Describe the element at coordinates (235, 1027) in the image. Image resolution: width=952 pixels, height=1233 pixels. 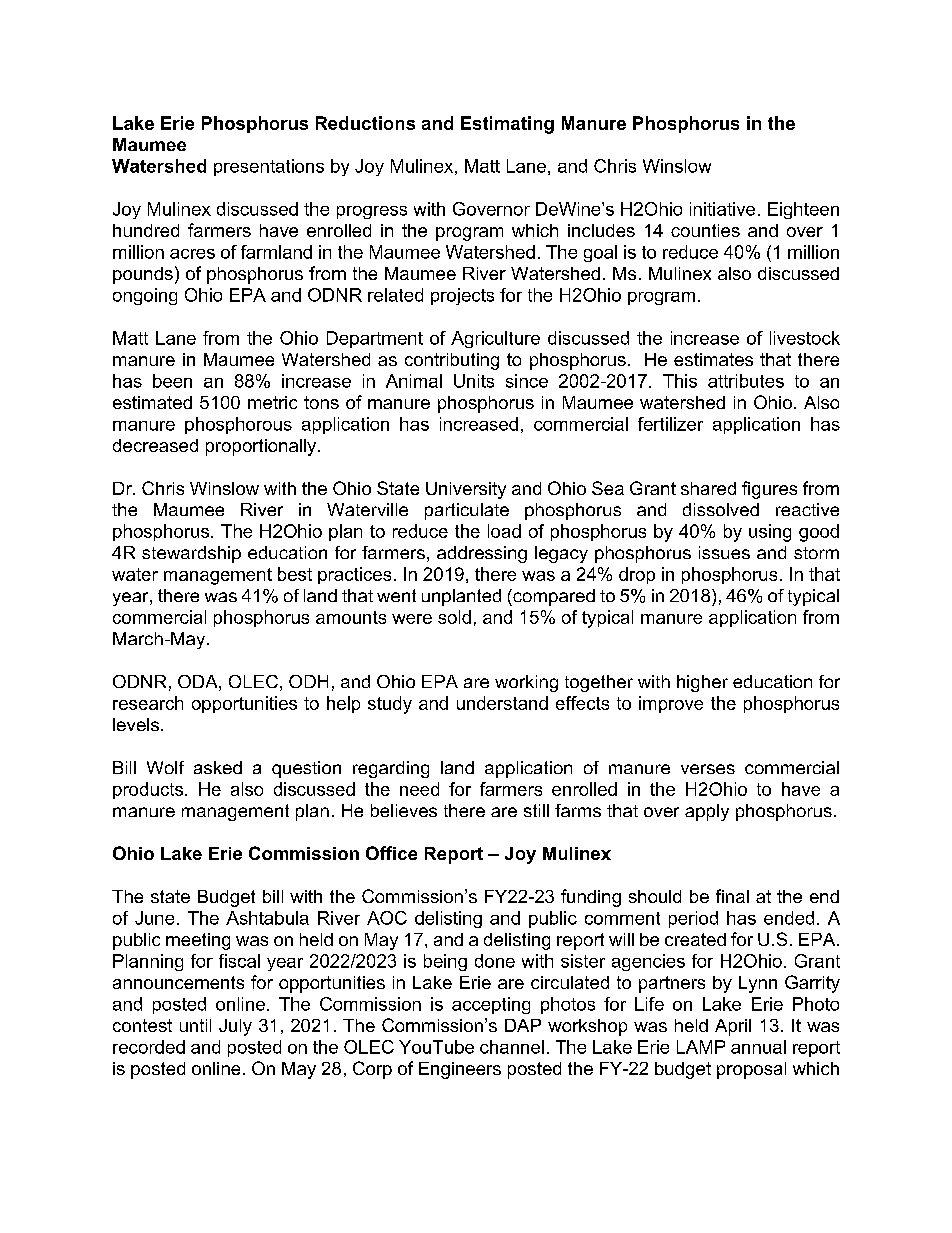
I see `July` at that location.
